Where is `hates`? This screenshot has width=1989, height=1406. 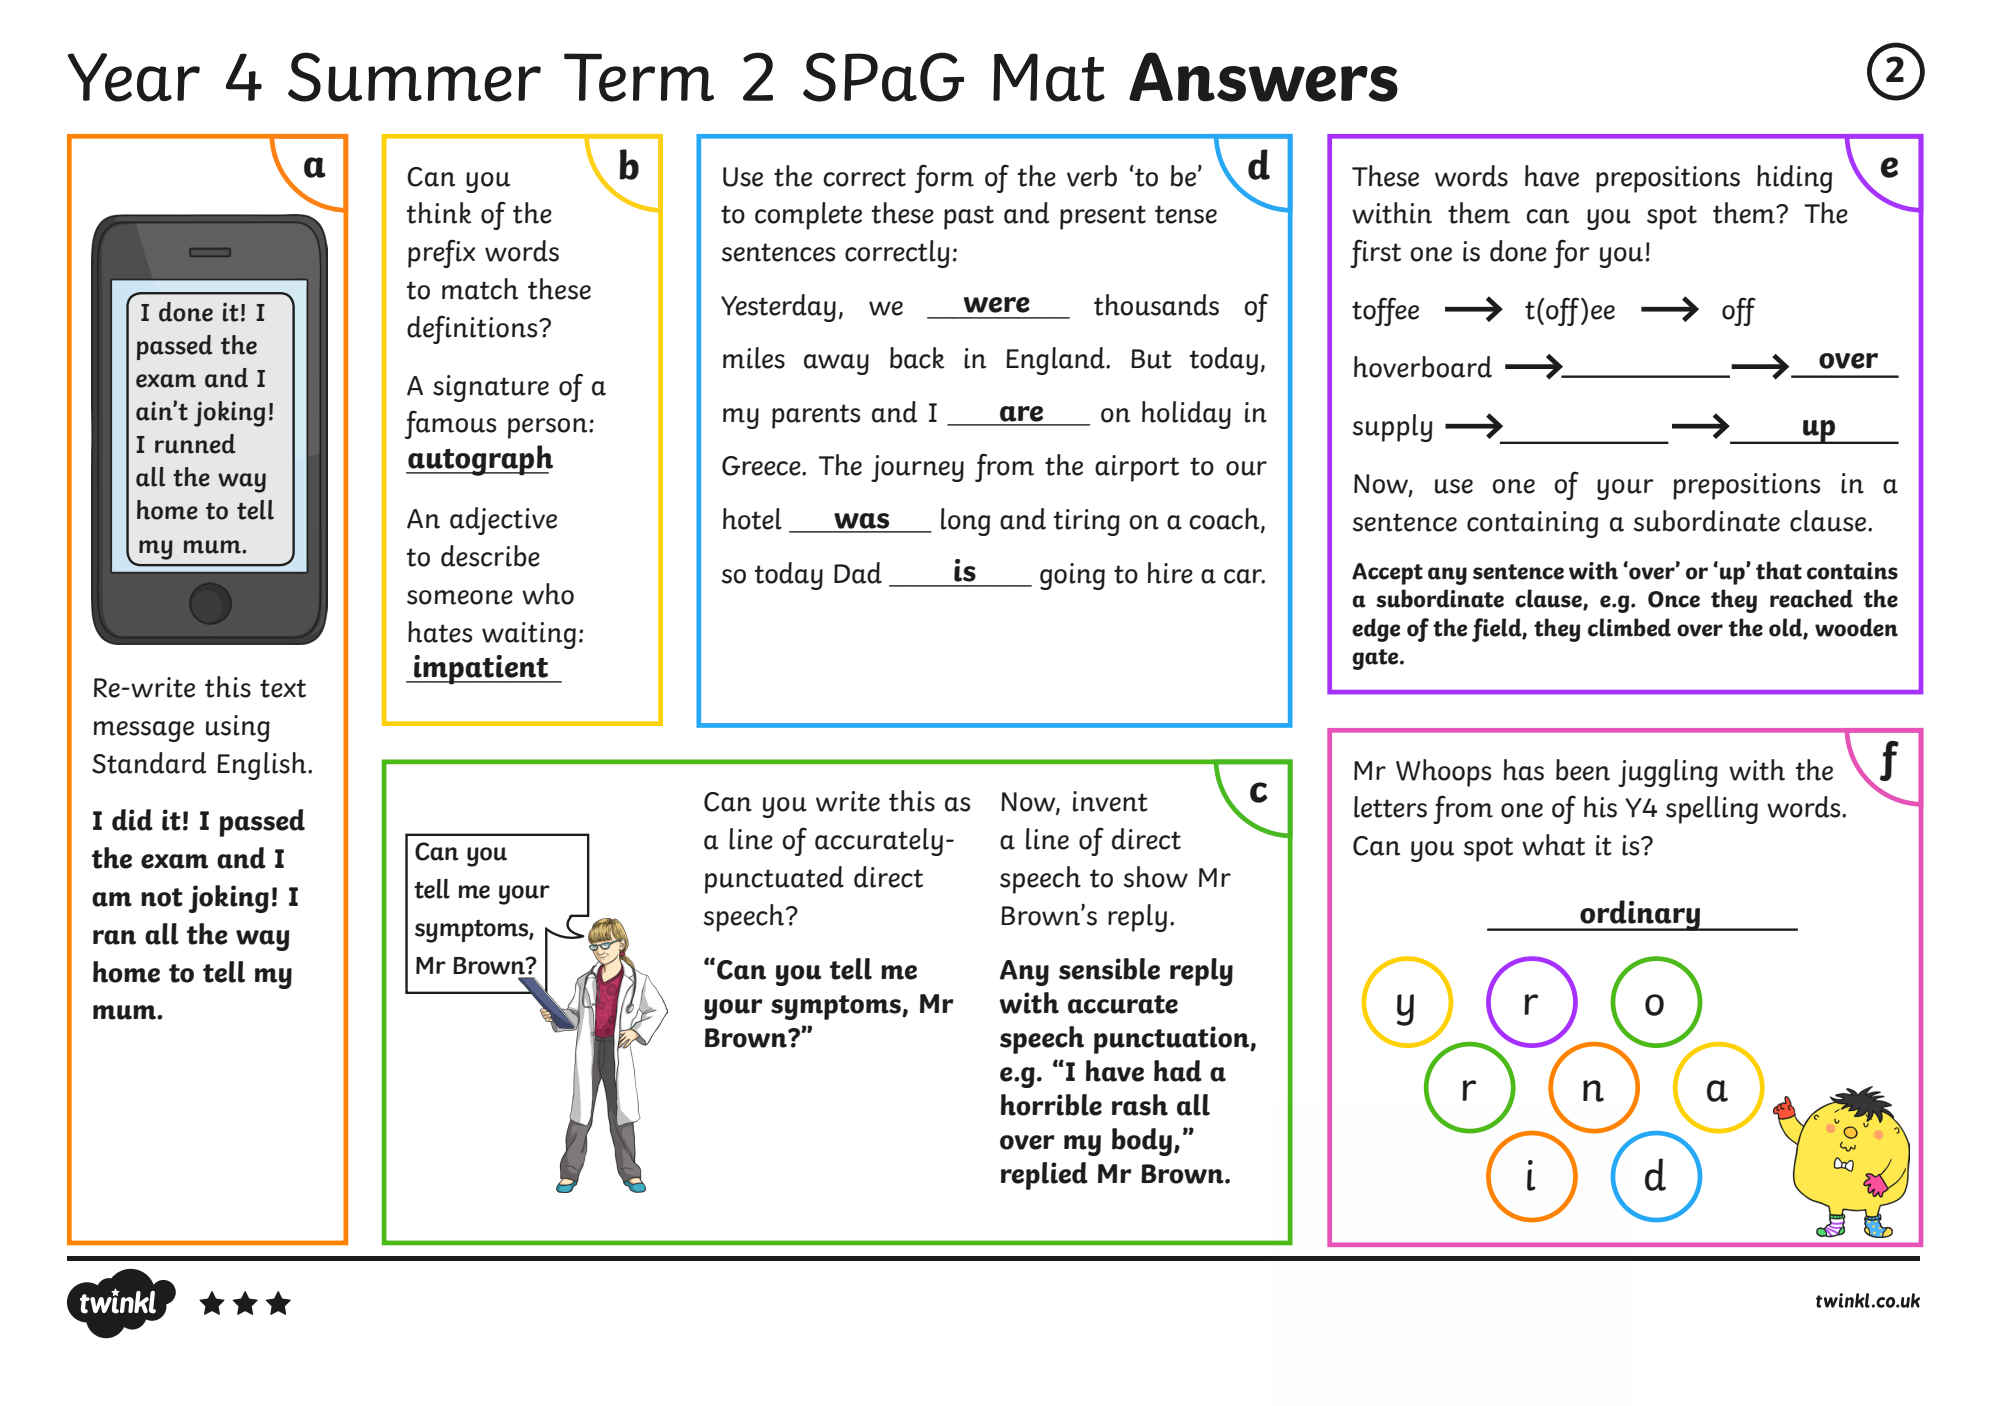
hates is located at coordinates (440, 632).
